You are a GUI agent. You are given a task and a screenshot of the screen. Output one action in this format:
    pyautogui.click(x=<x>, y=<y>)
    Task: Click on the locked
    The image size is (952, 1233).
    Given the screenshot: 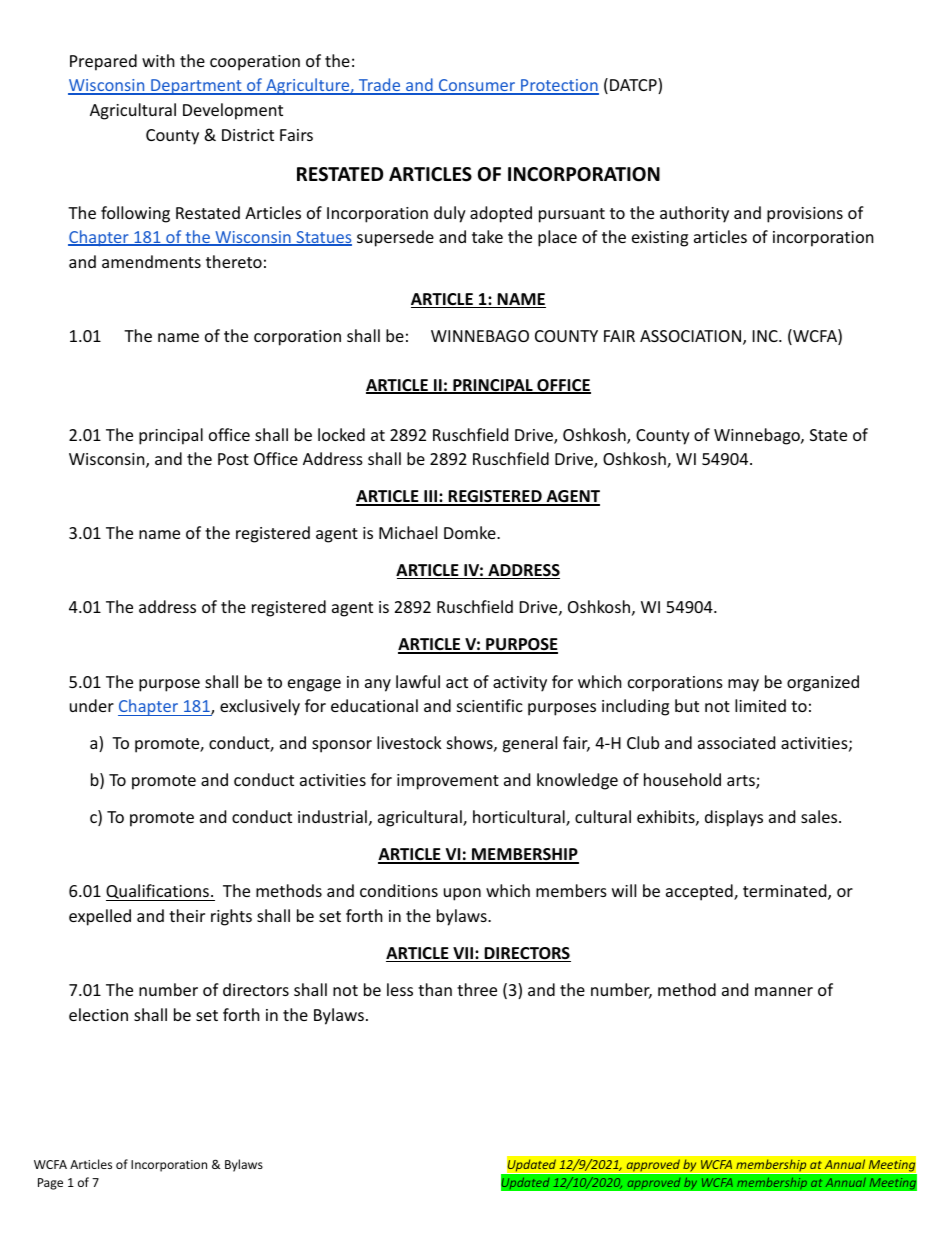 What is the action you would take?
    pyautogui.click(x=341, y=434)
